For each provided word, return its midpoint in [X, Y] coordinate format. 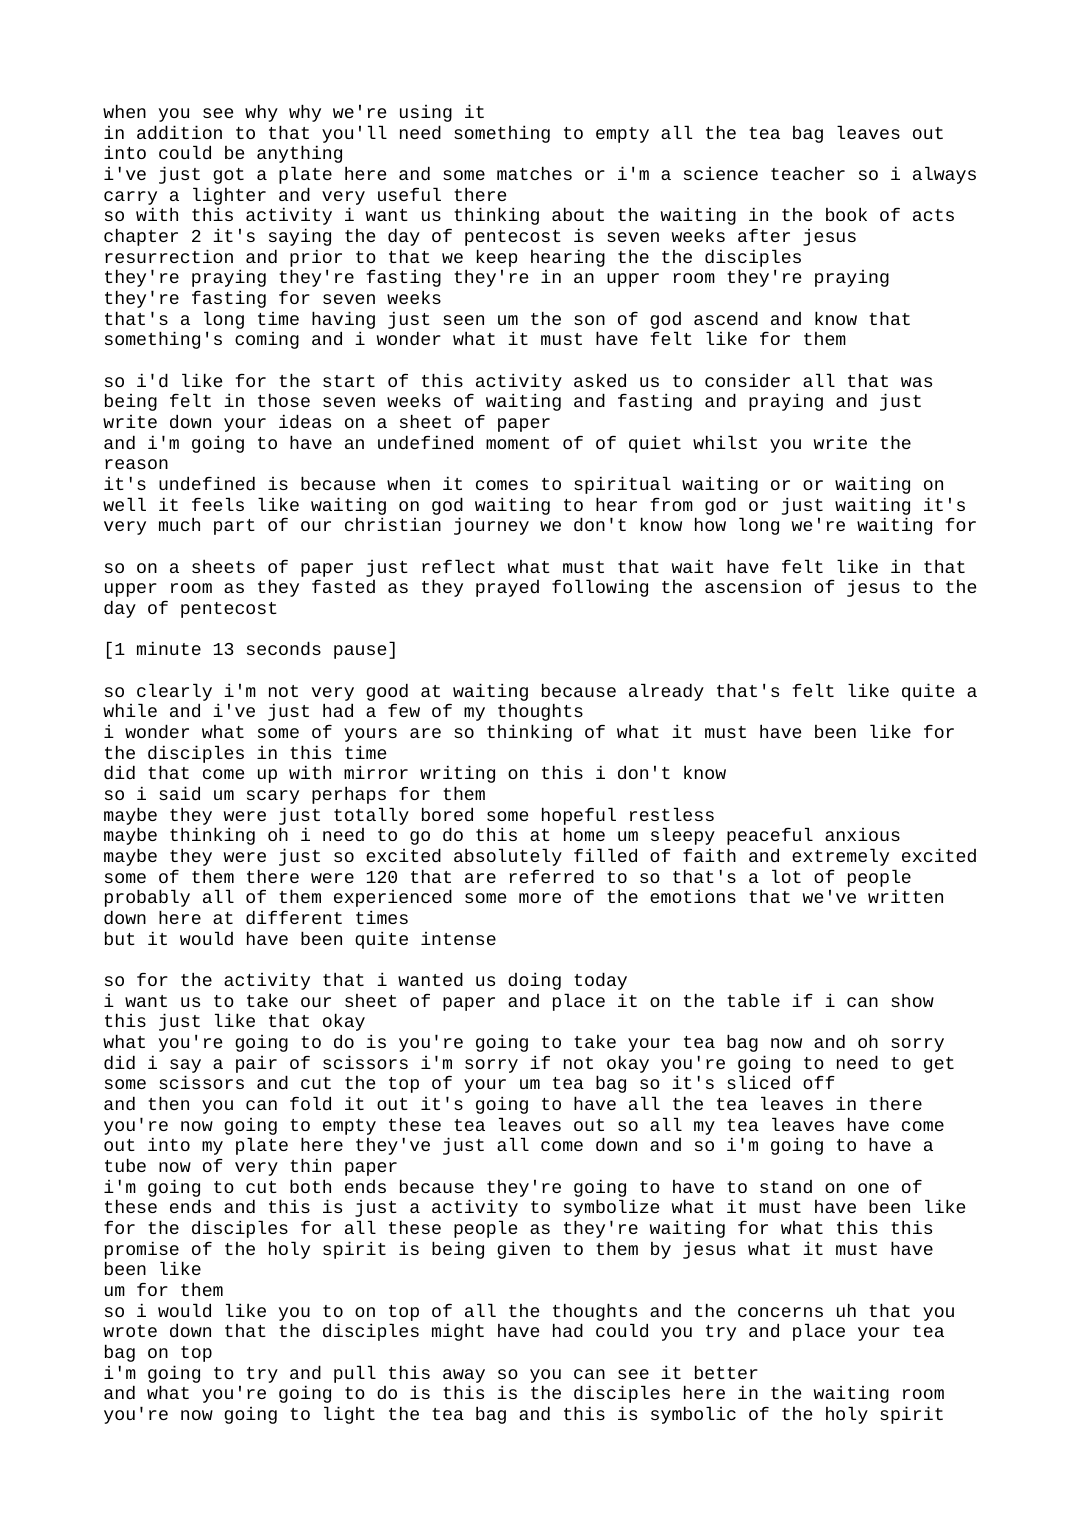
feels [218, 504]
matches [534, 173]
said [179, 793]
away [464, 1376]
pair [256, 1064]
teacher [808, 173]
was [916, 382]
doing [534, 981]
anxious [862, 834]
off [819, 1082]
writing [457, 774]
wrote [130, 1331]
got [228, 176]
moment [518, 443]
